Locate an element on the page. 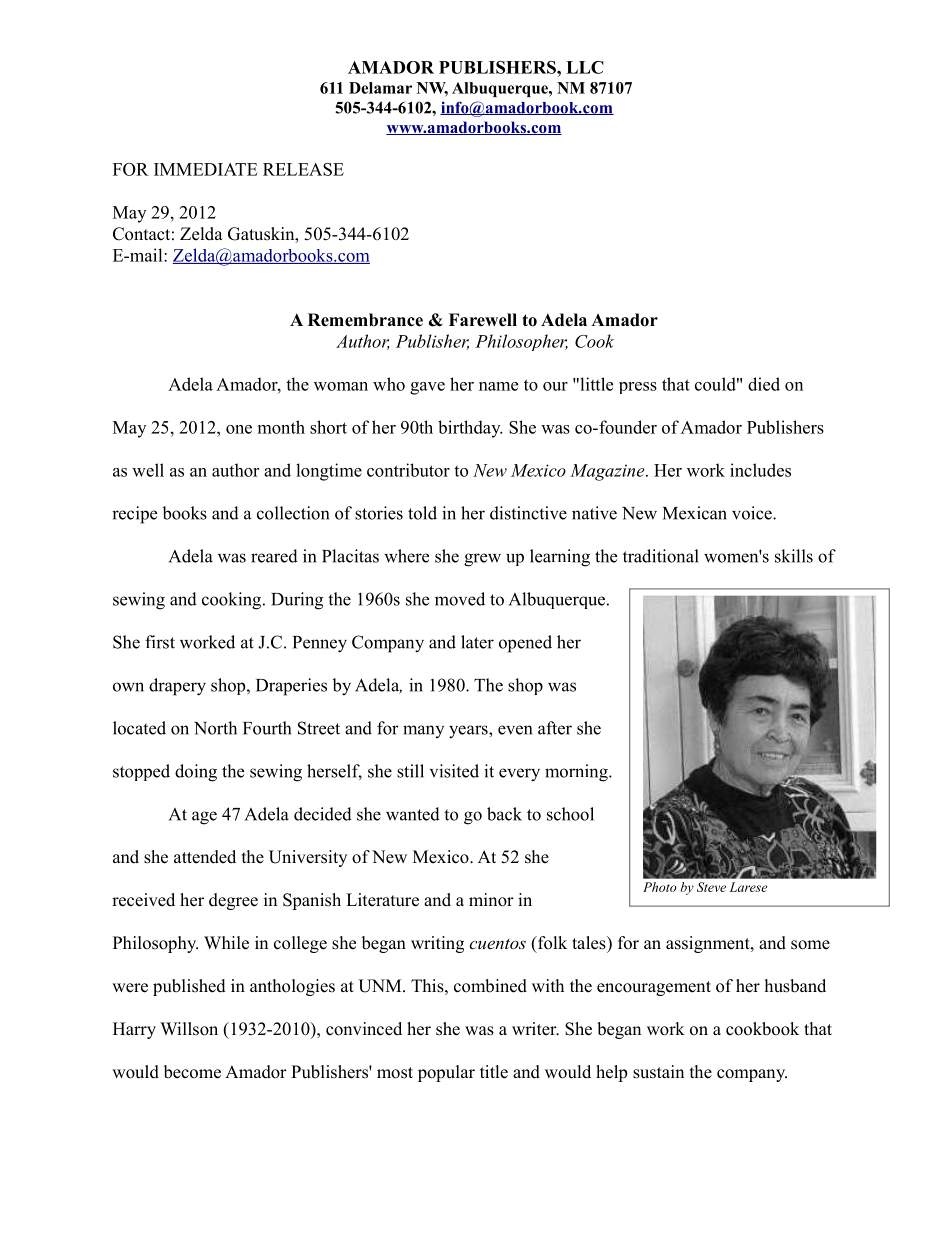  IMMEDIATE is located at coordinates (206, 169).
